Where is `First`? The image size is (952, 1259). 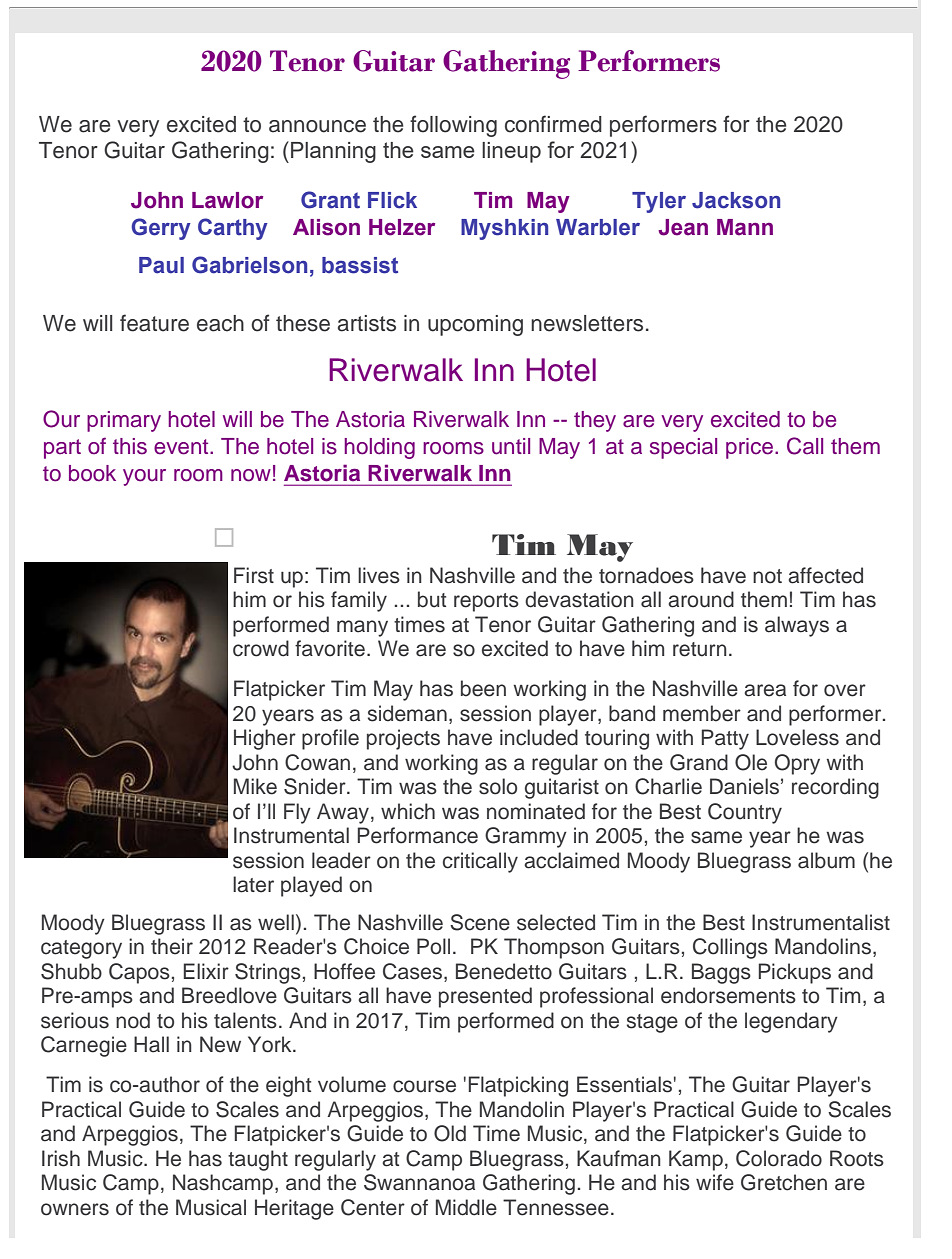 First is located at coordinates (254, 575).
